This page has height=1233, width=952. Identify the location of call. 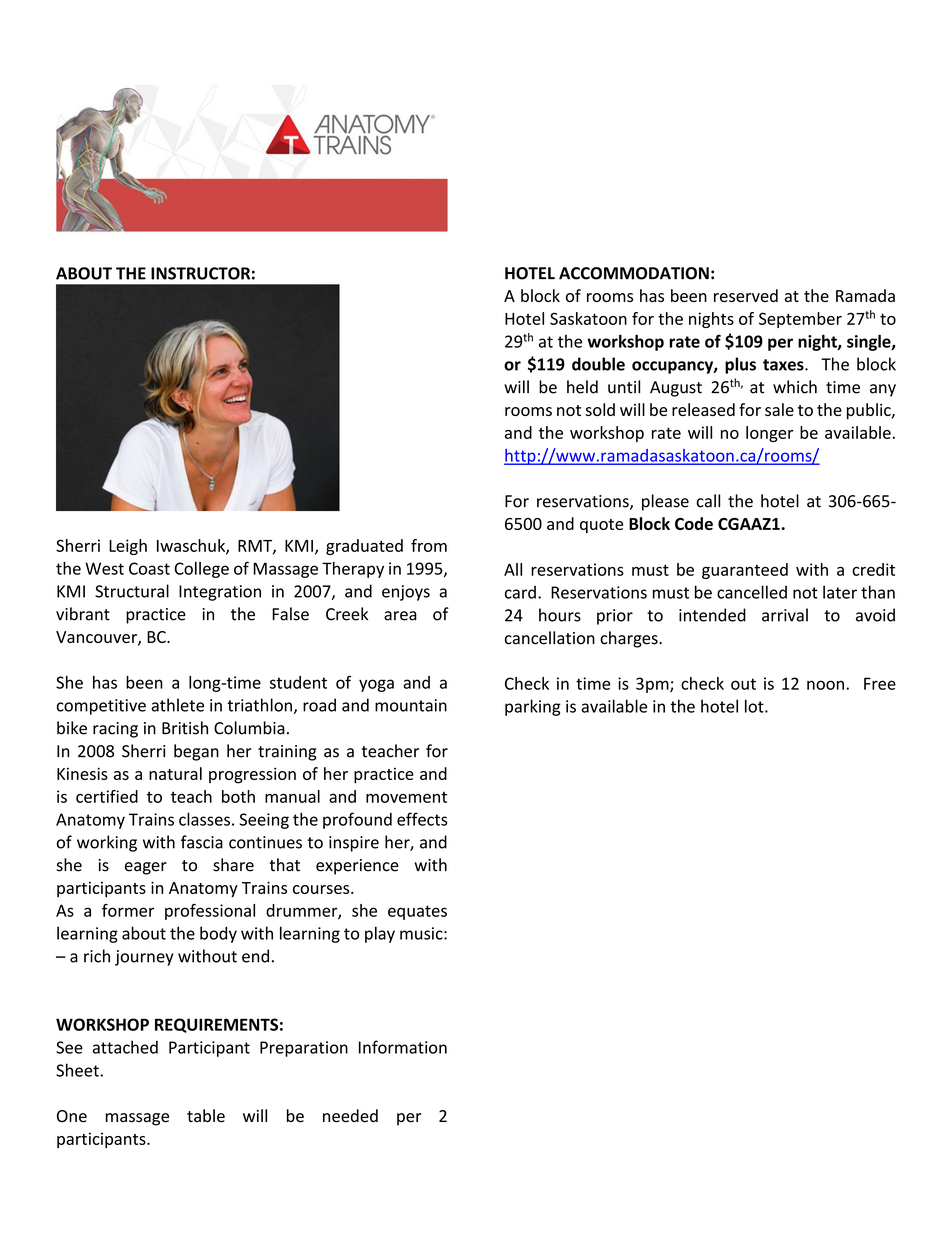
(708, 501).
